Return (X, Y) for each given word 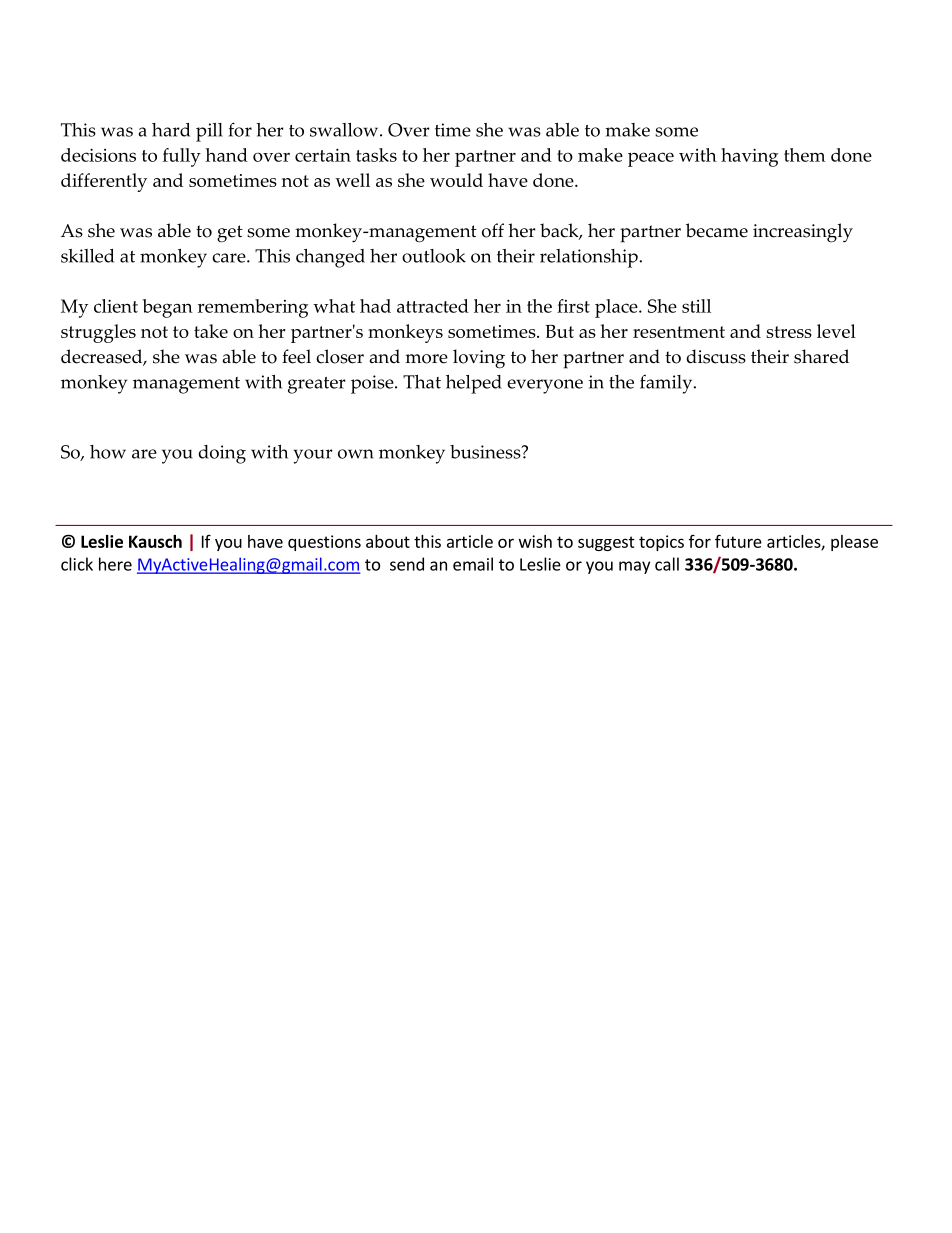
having (749, 157)
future (738, 541)
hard (171, 130)
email (473, 564)
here (115, 564)
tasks (376, 155)
